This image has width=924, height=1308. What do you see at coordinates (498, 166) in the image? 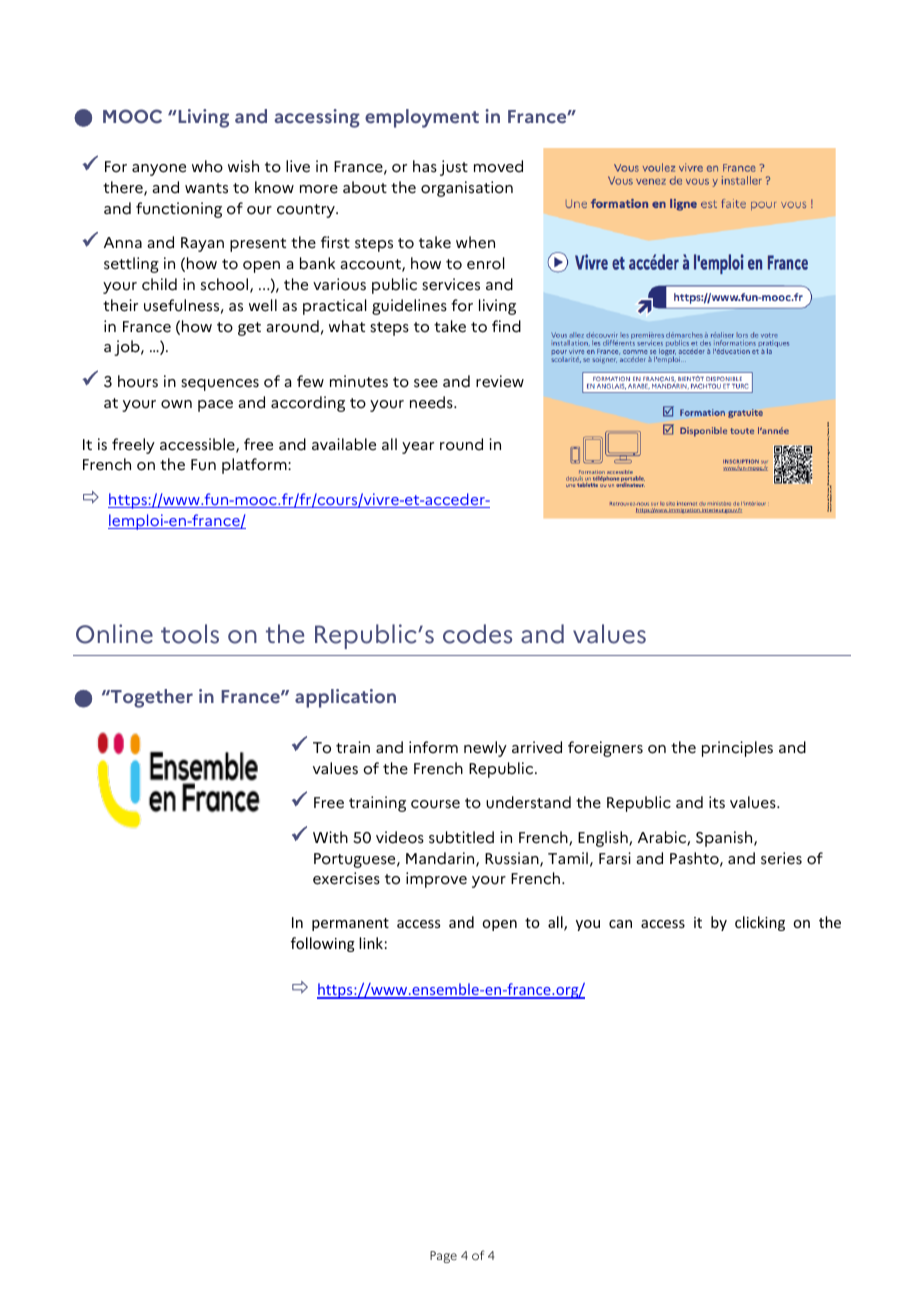
I see `moved` at bounding box center [498, 166].
